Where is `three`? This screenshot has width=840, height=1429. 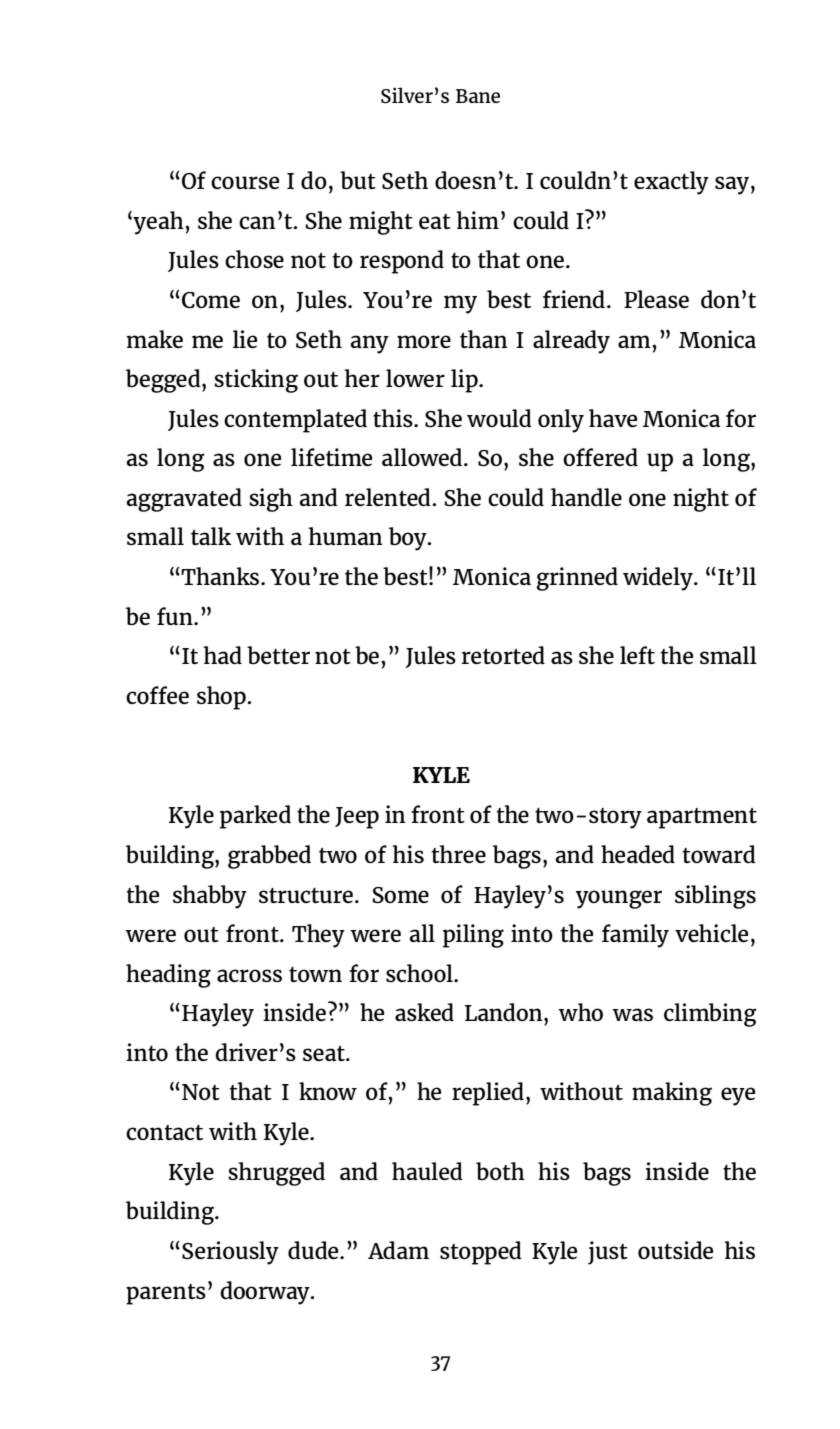
three is located at coordinates (458, 854).
